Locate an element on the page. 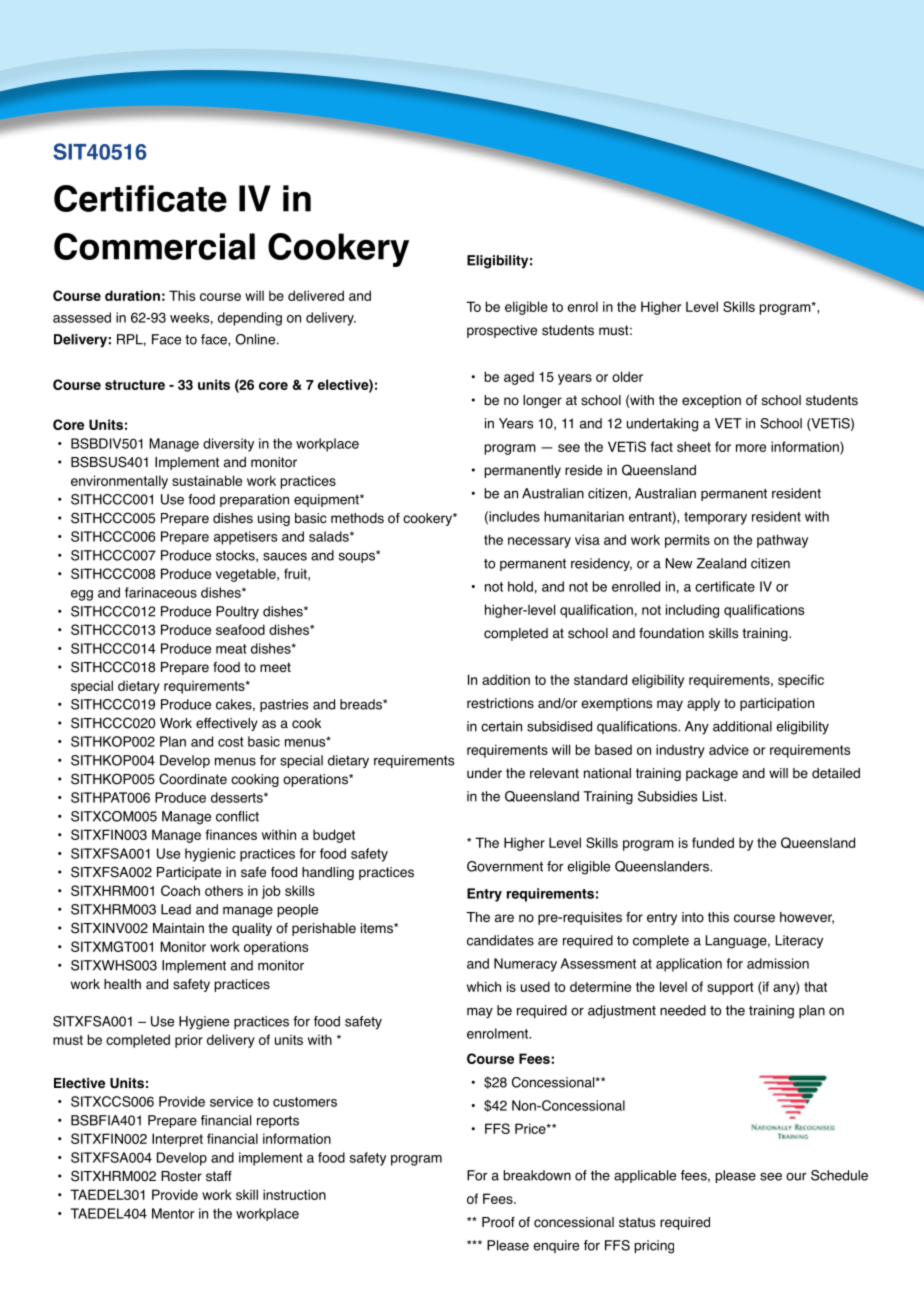  exception is located at coordinates (711, 401).
